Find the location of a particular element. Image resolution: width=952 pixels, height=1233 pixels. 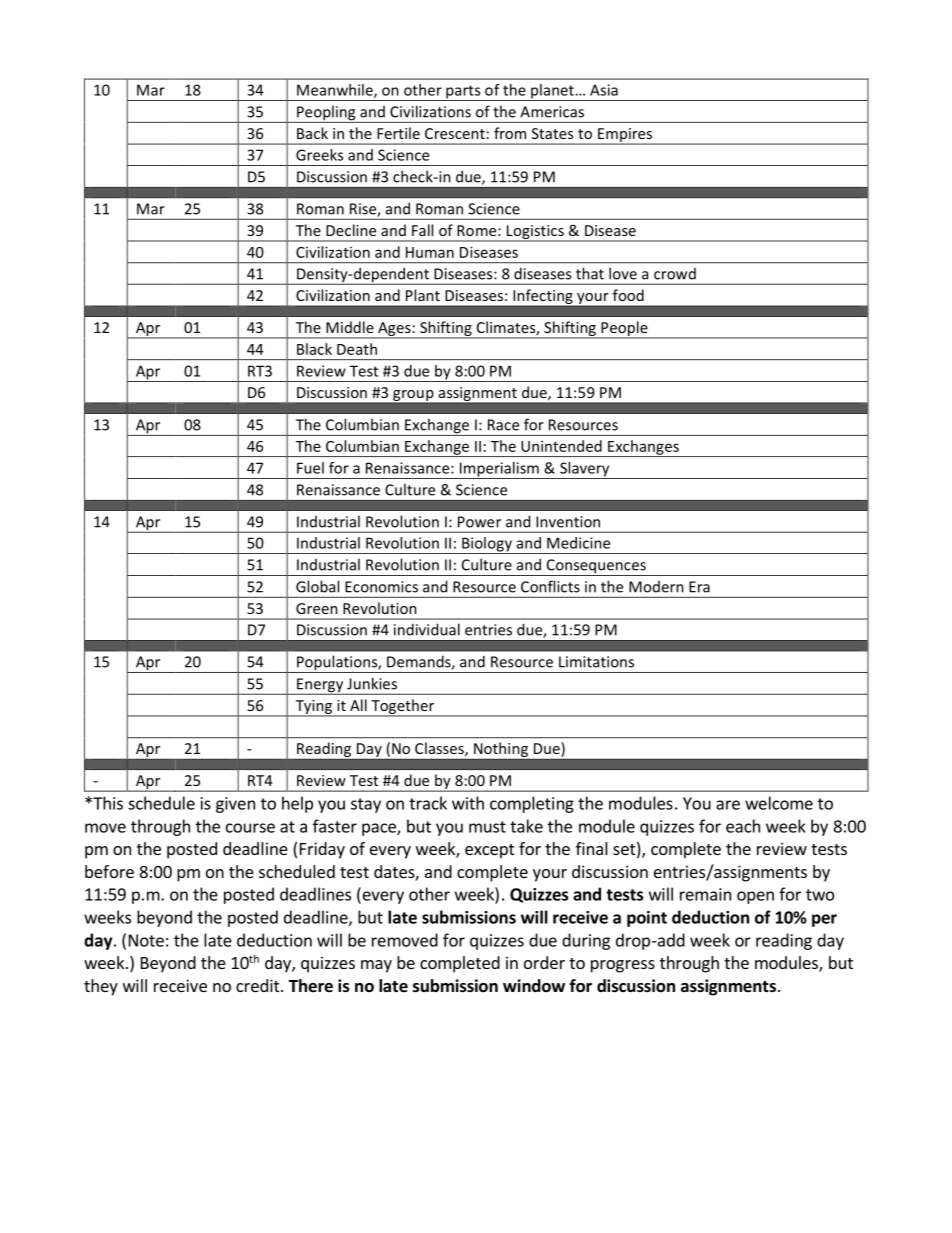

Note is located at coordinates (146, 940).
